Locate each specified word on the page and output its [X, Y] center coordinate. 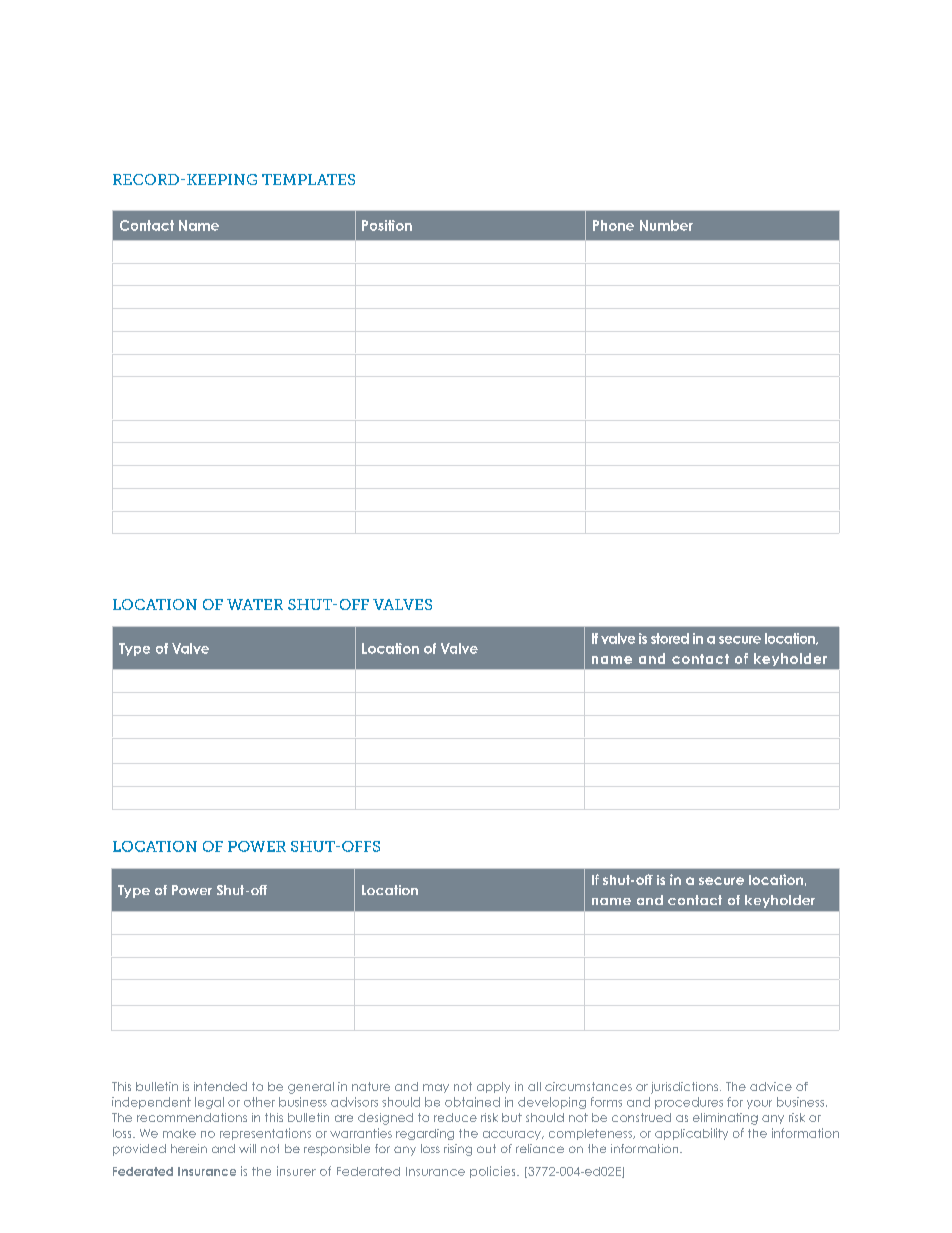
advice [771, 1086]
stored [670, 638]
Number [666, 225]
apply [493, 1087]
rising [458, 1150]
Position [387, 225]
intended [220, 1086]
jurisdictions [684, 1088]
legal [209, 1103]
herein [189, 1148]
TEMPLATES [308, 179]
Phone [613, 225]
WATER [255, 604]
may [436, 1088]
